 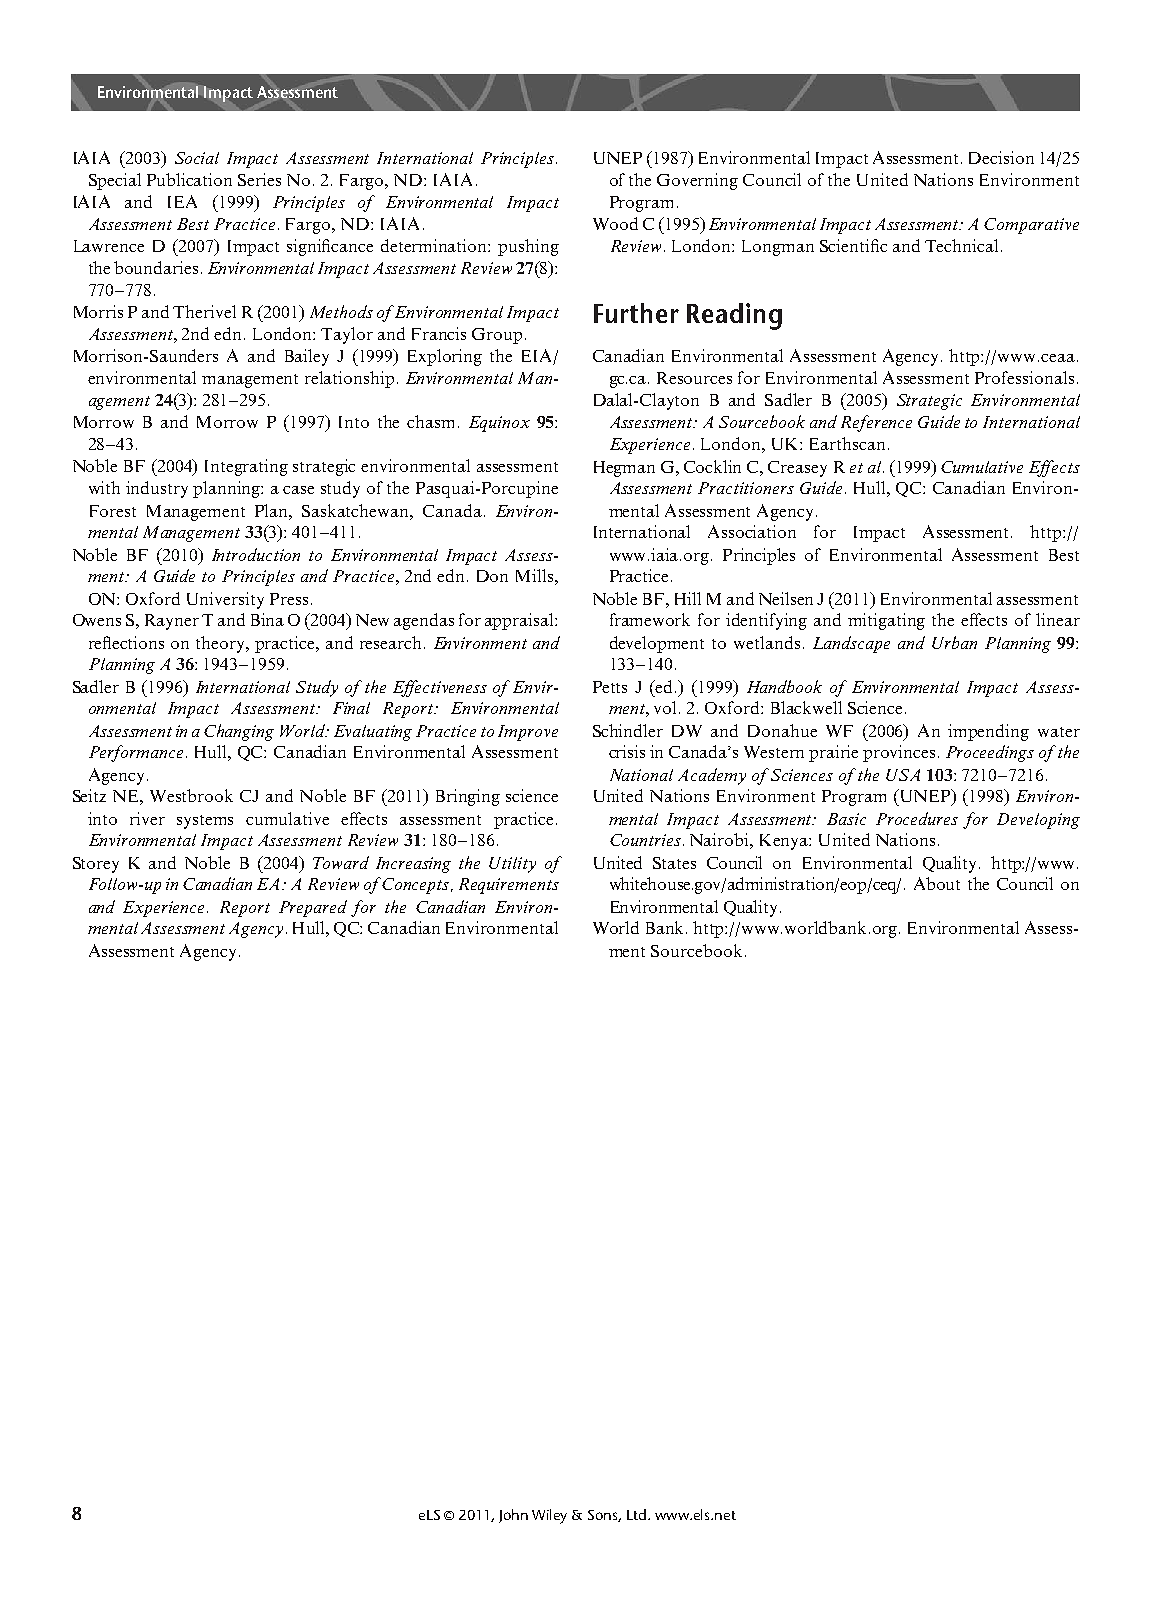 I want to click on theory, so click(x=222, y=644).
